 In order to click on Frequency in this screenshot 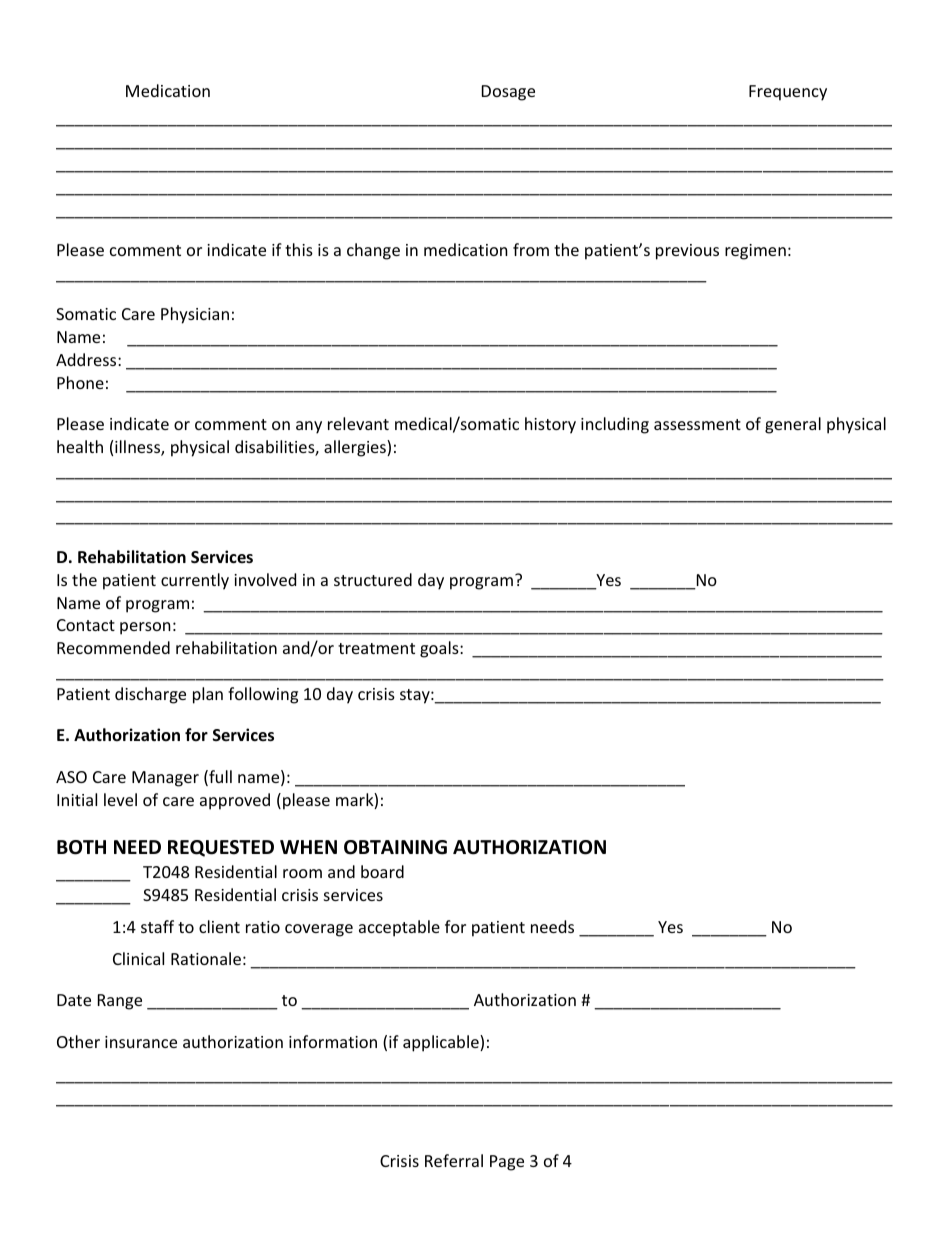, I will do `click(788, 93)`.
